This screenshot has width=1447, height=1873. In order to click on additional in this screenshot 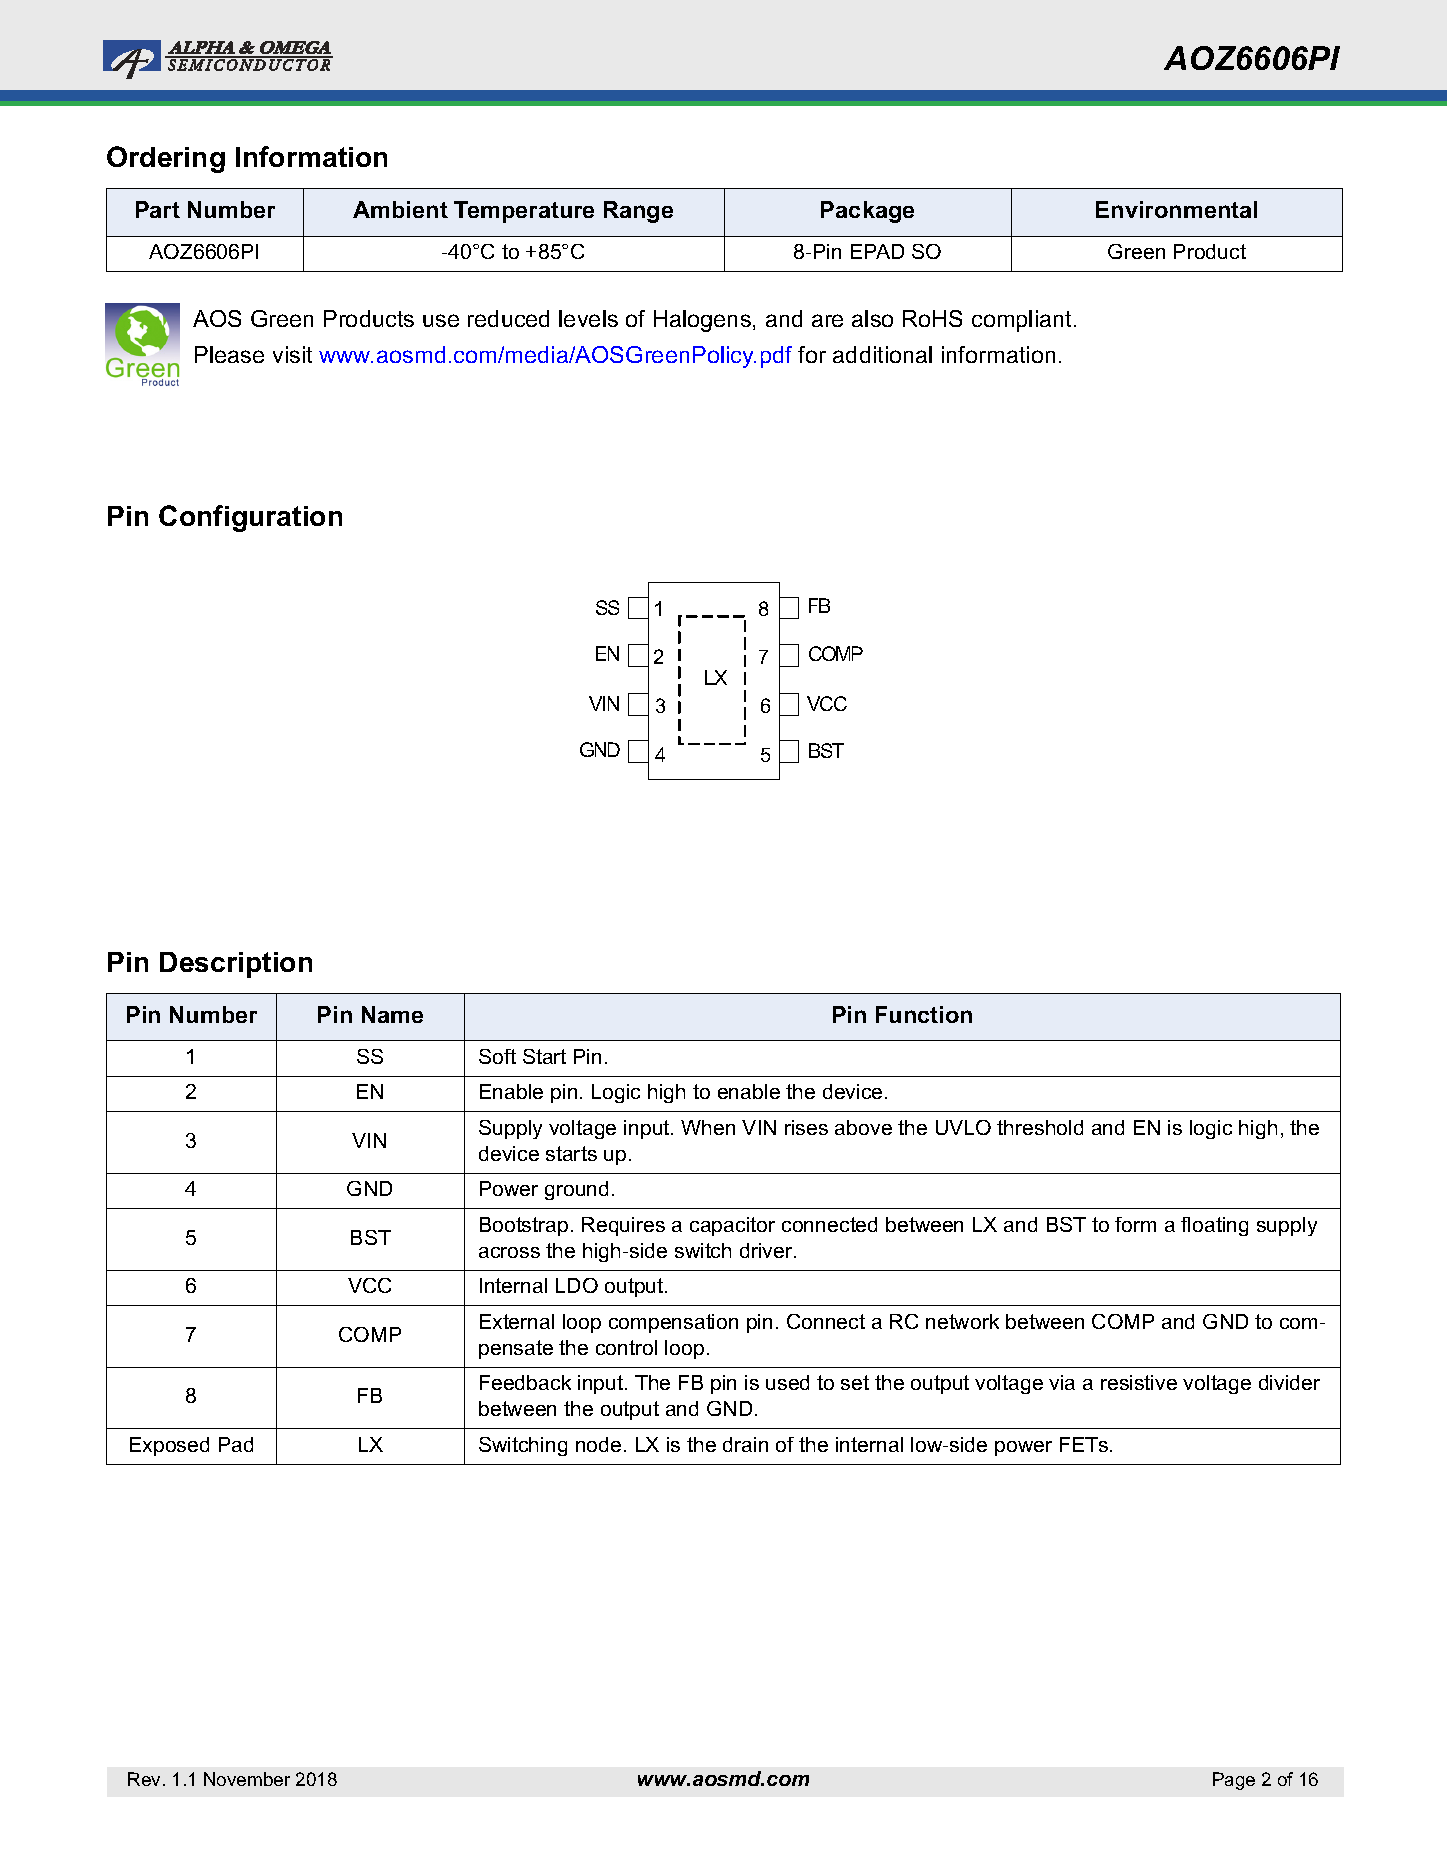, I will do `click(882, 354)`.
